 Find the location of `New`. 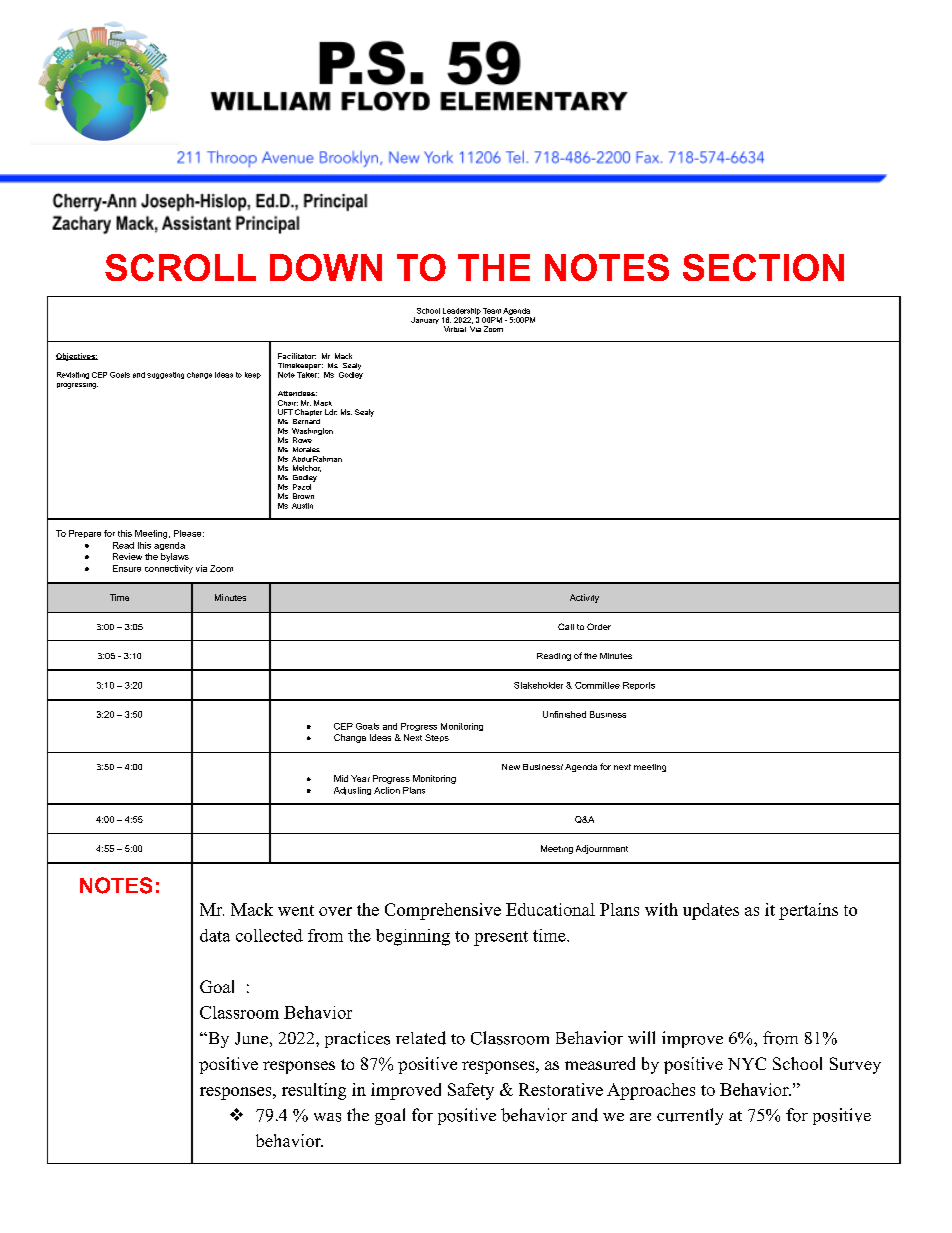

New is located at coordinates (511, 767).
